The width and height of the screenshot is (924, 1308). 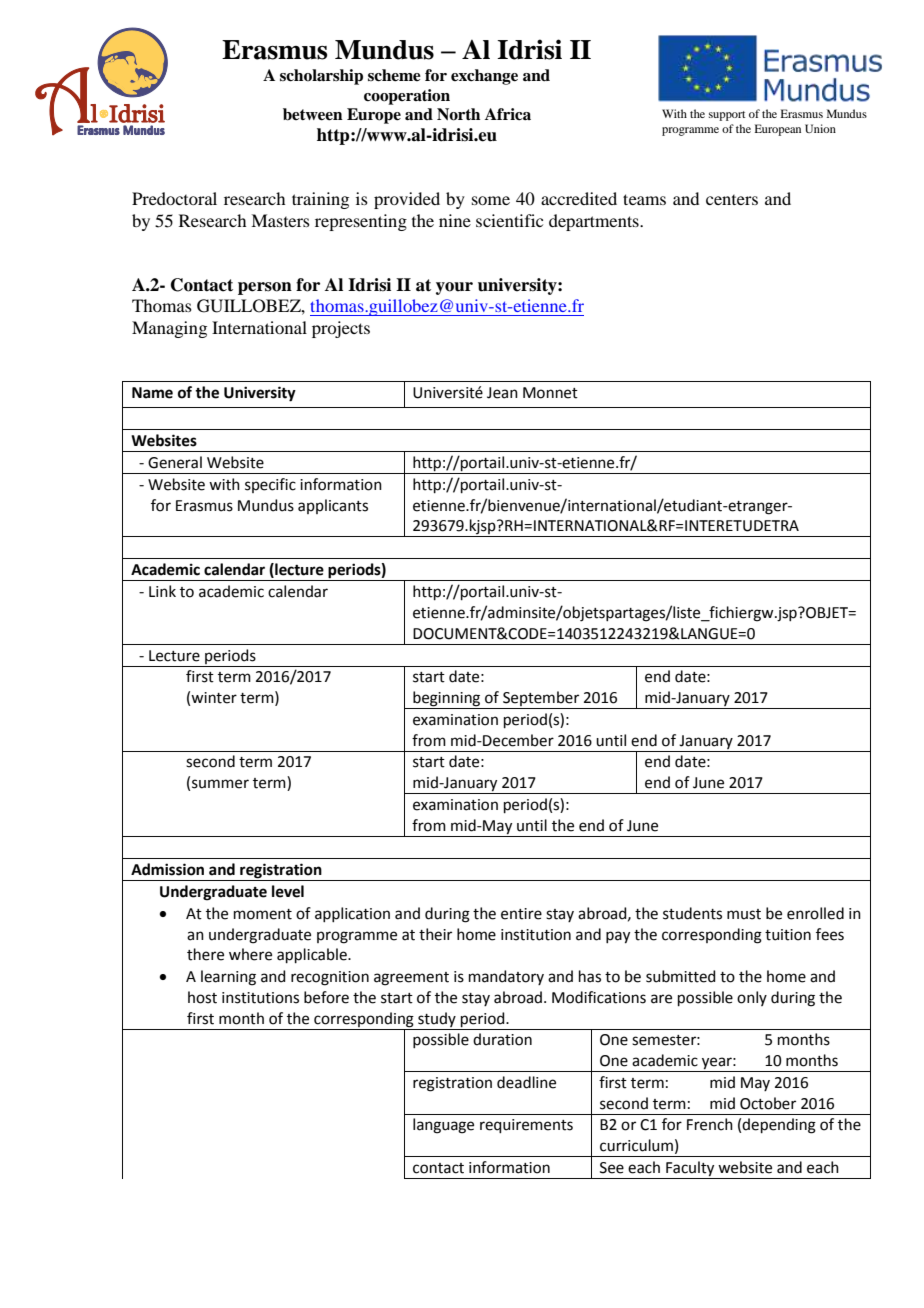 What do you see at coordinates (202, 997) in the screenshot?
I see `host` at bounding box center [202, 997].
